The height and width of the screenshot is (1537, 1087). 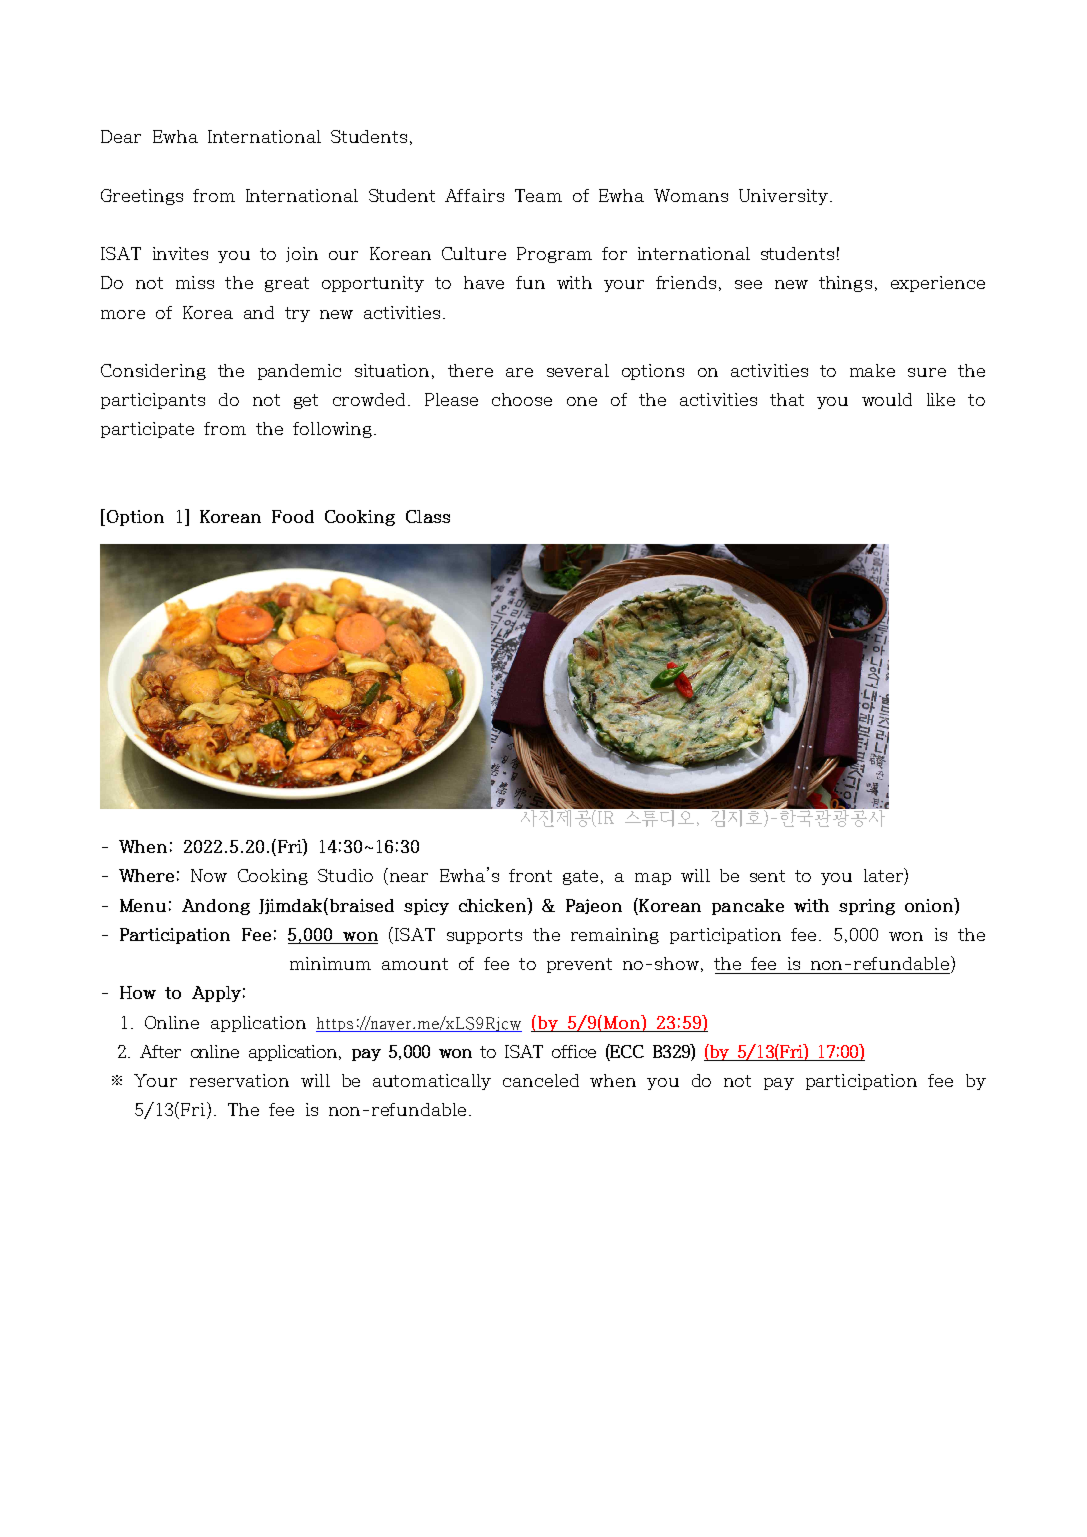 What do you see at coordinates (209, 875) in the screenshot?
I see `Now` at bounding box center [209, 875].
